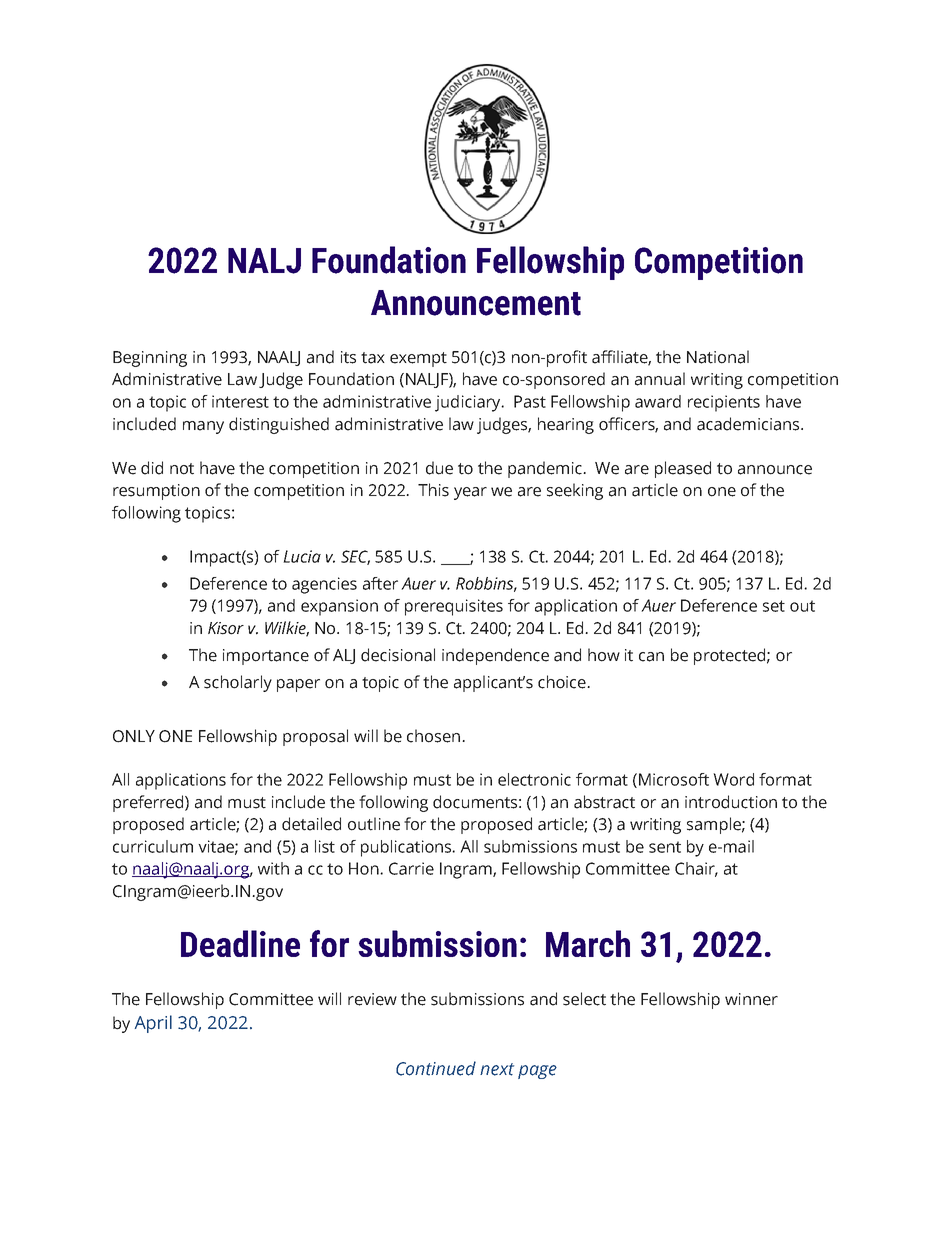 The image size is (952, 1233). Describe the element at coordinates (436, 1068) in the screenshot. I see `Continued` at that location.
